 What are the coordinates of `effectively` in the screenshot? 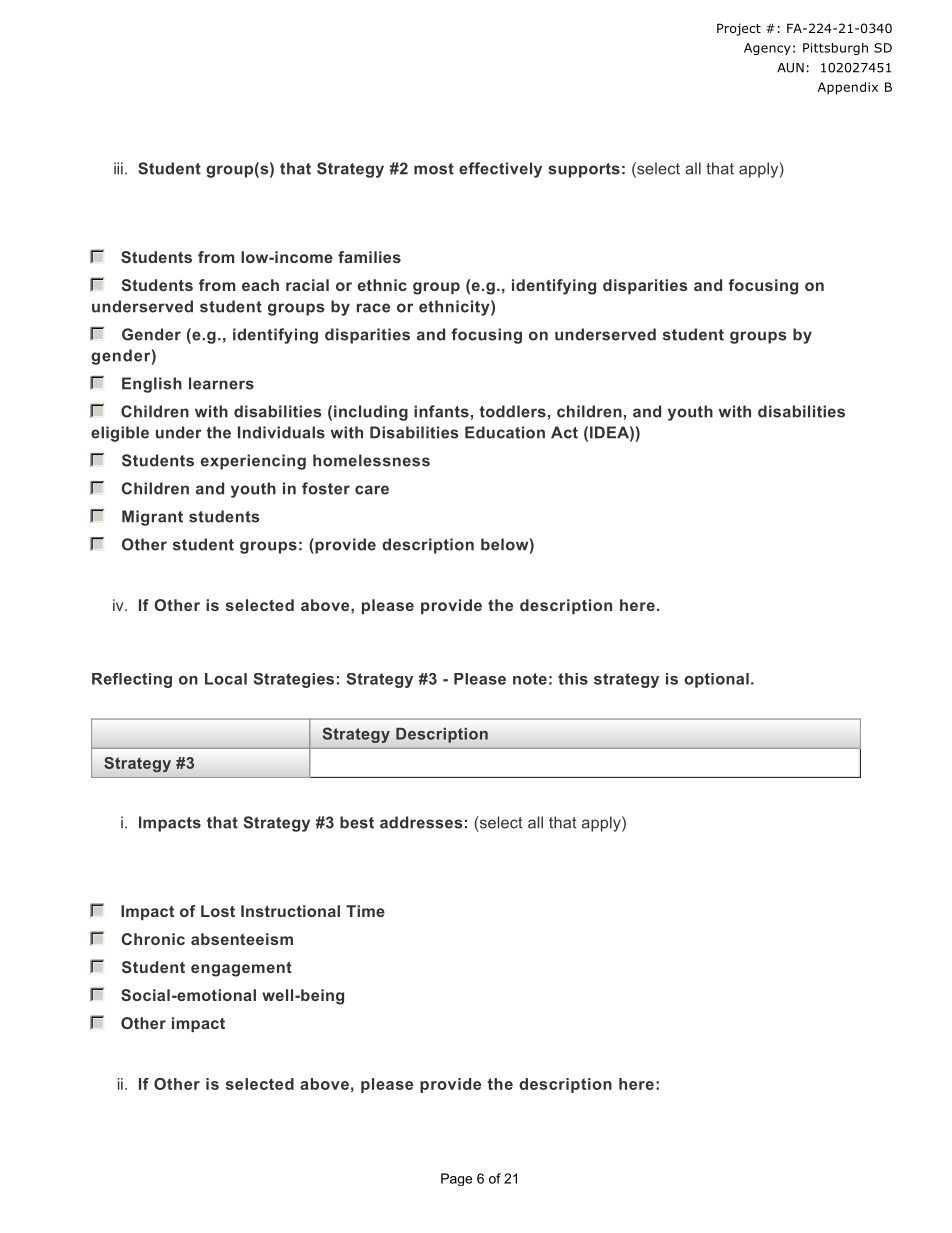 It's located at (500, 170).
